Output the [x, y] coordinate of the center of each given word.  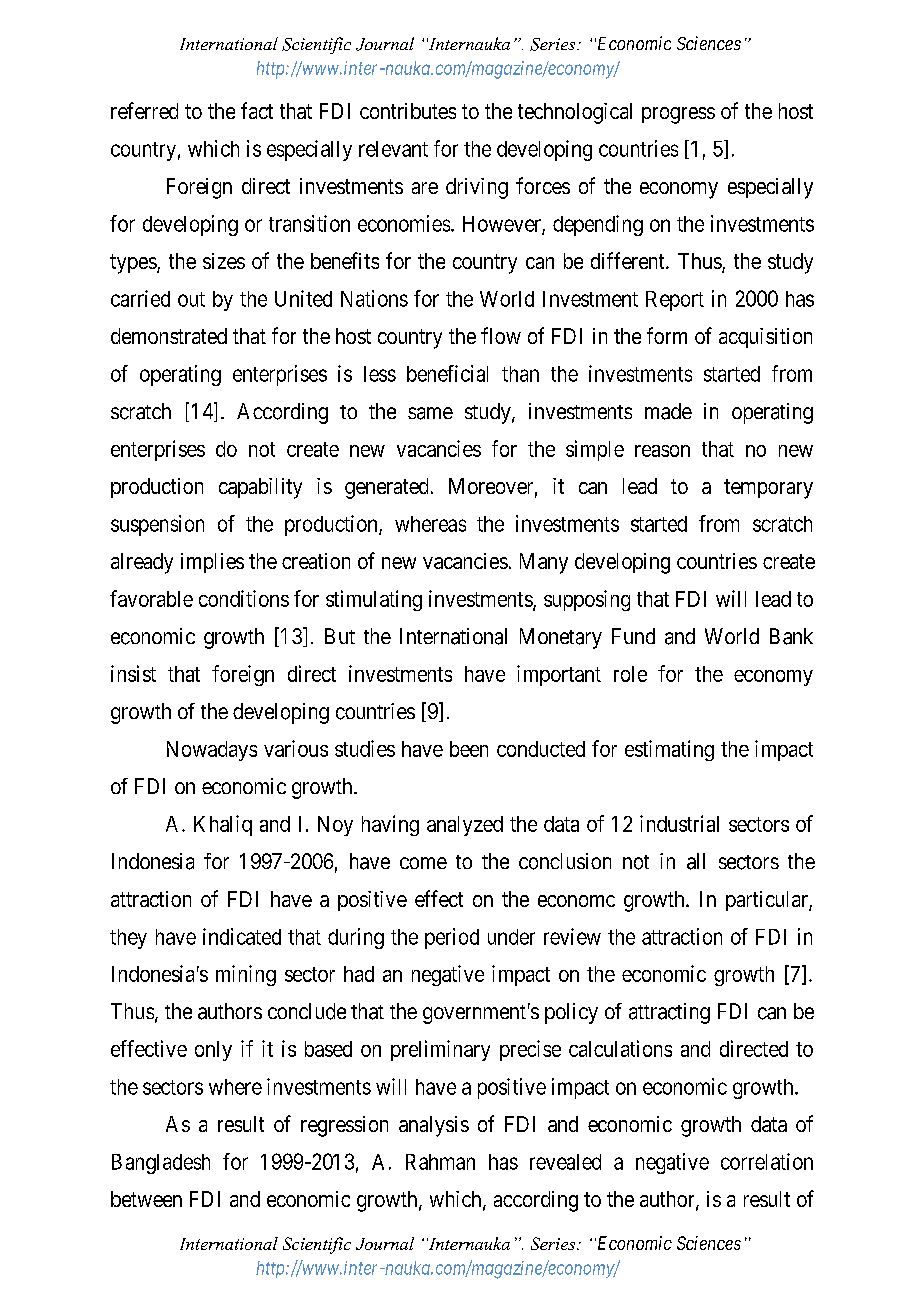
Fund [633, 636]
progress [678, 115]
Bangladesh [161, 1164]
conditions [244, 598]
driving [477, 188]
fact [257, 110]
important [559, 675]
